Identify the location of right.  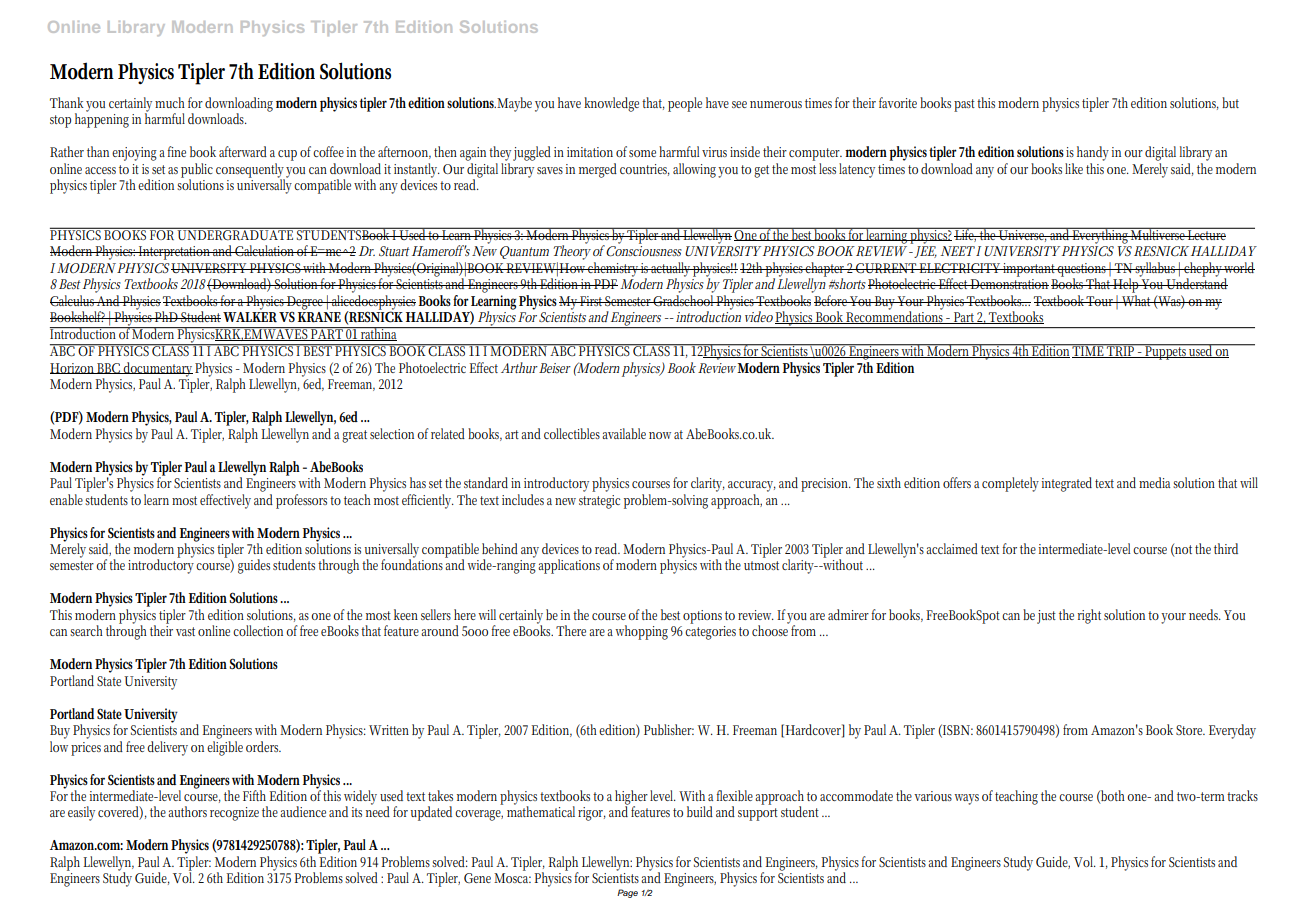
(1089, 616).
